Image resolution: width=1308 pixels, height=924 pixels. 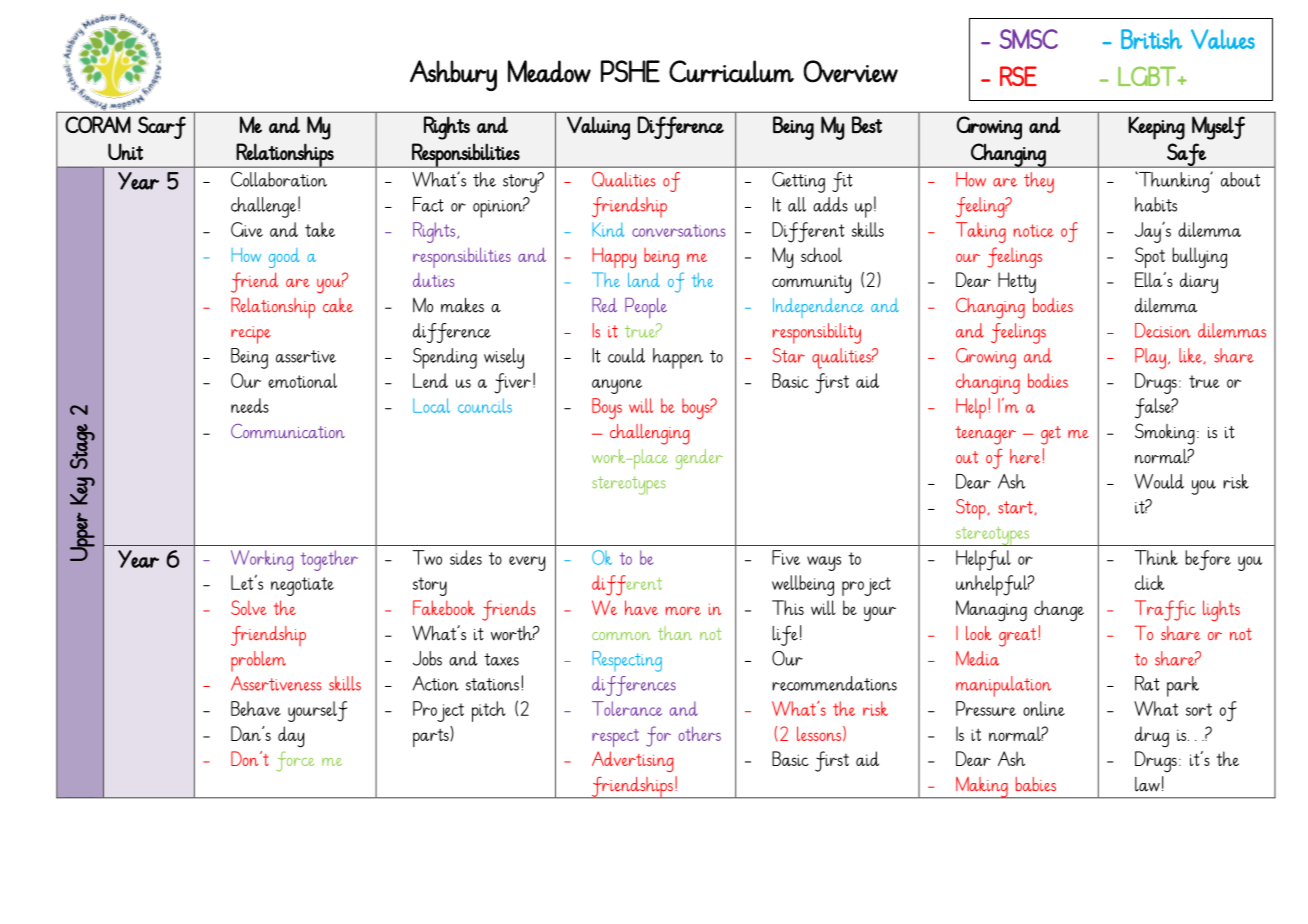 What do you see at coordinates (1034, 230) in the screenshot?
I see `notice` at bounding box center [1034, 230].
